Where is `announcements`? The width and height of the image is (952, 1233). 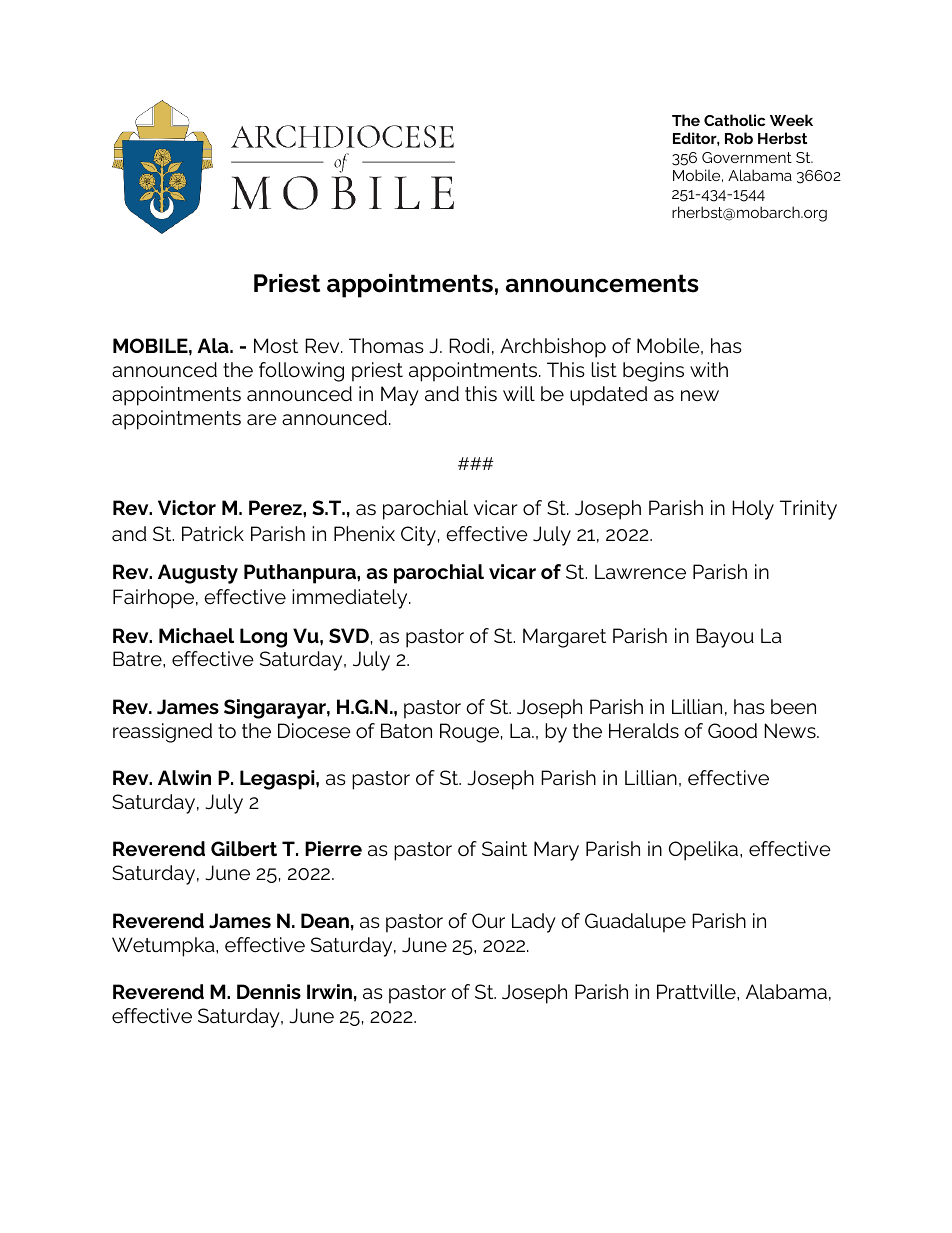
announcements is located at coordinates (602, 283).
